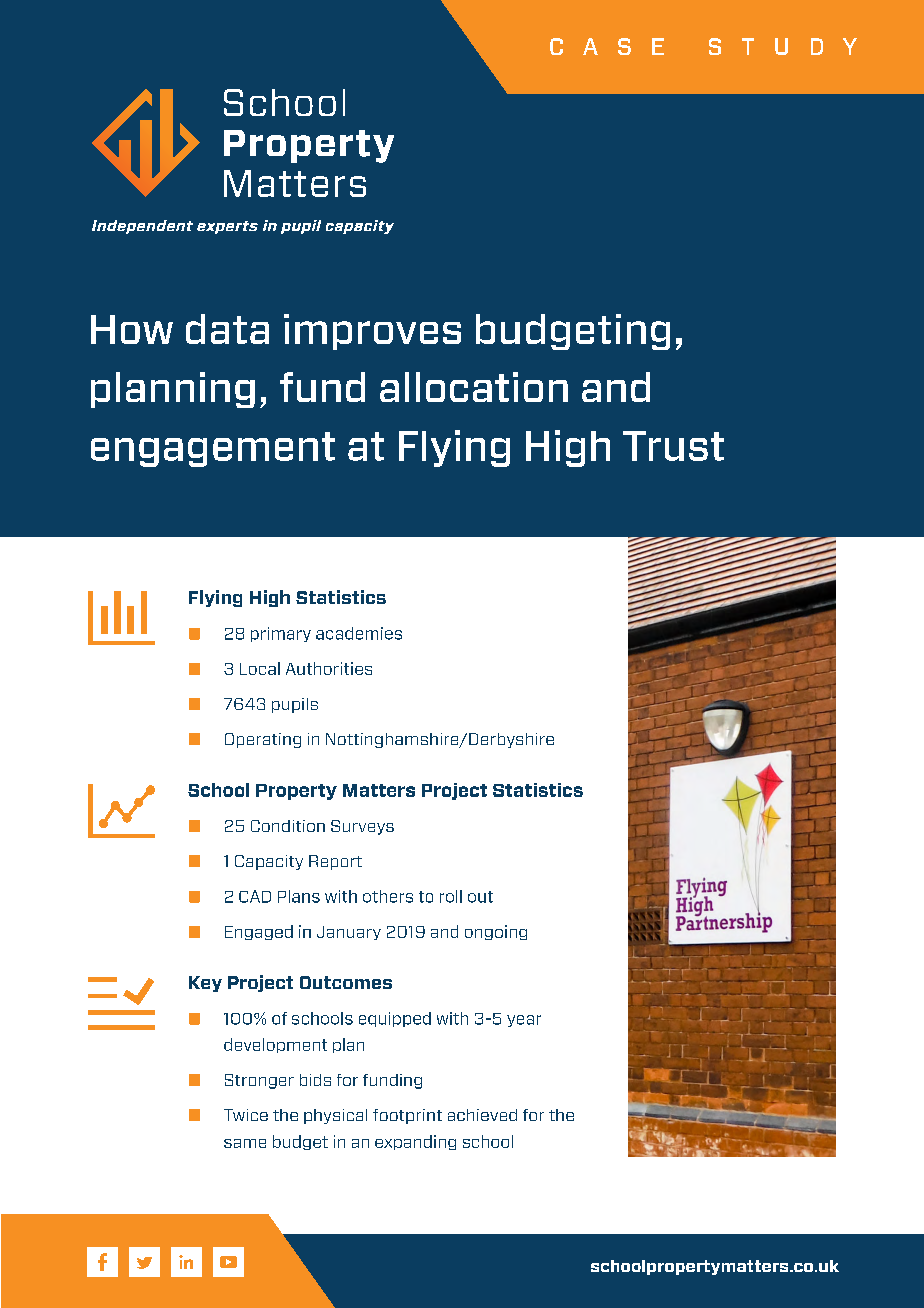 This screenshot has height=1308, width=924. What do you see at coordinates (673, 446) in the screenshot?
I see `Trust` at bounding box center [673, 446].
